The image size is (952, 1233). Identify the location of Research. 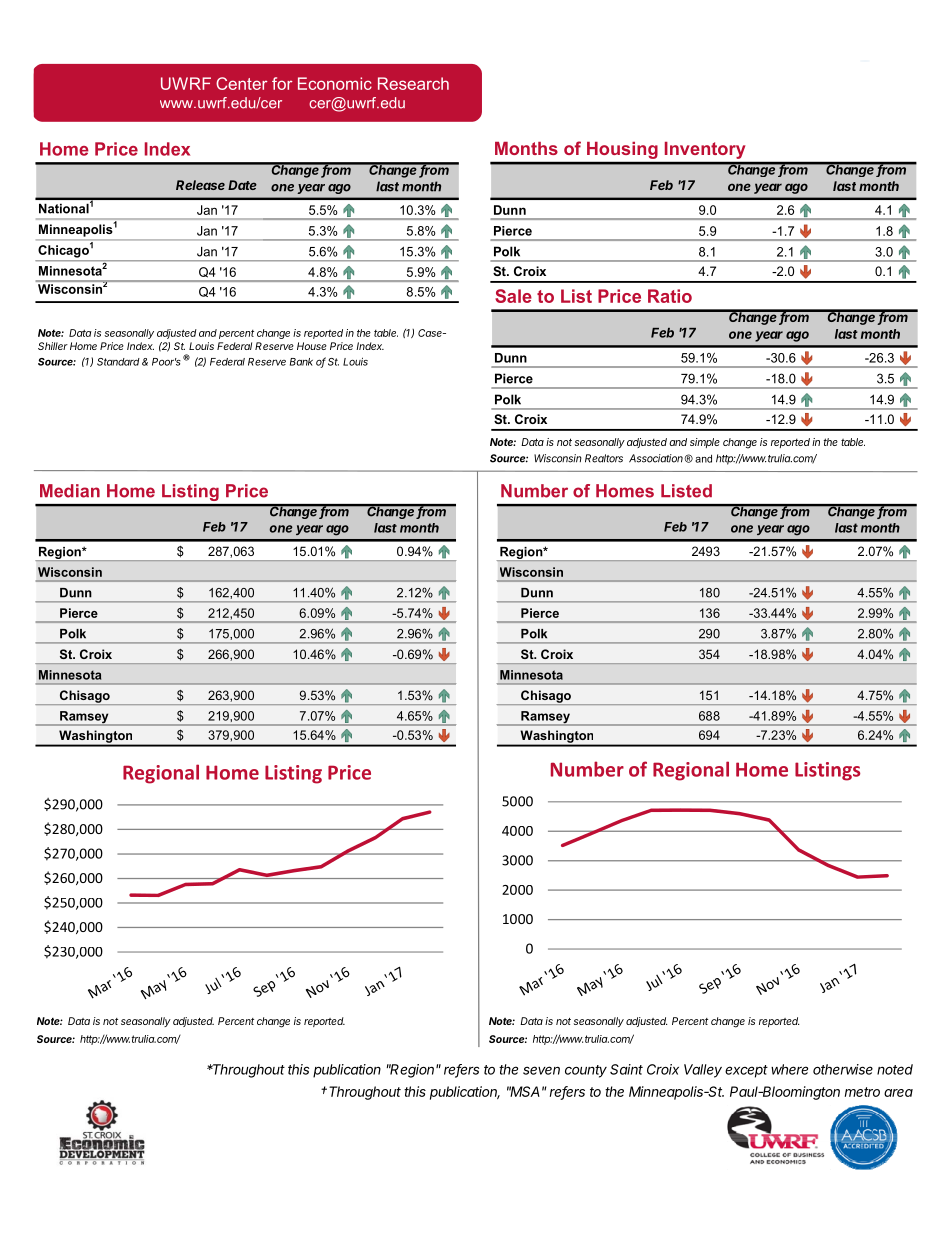
(413, 83).
